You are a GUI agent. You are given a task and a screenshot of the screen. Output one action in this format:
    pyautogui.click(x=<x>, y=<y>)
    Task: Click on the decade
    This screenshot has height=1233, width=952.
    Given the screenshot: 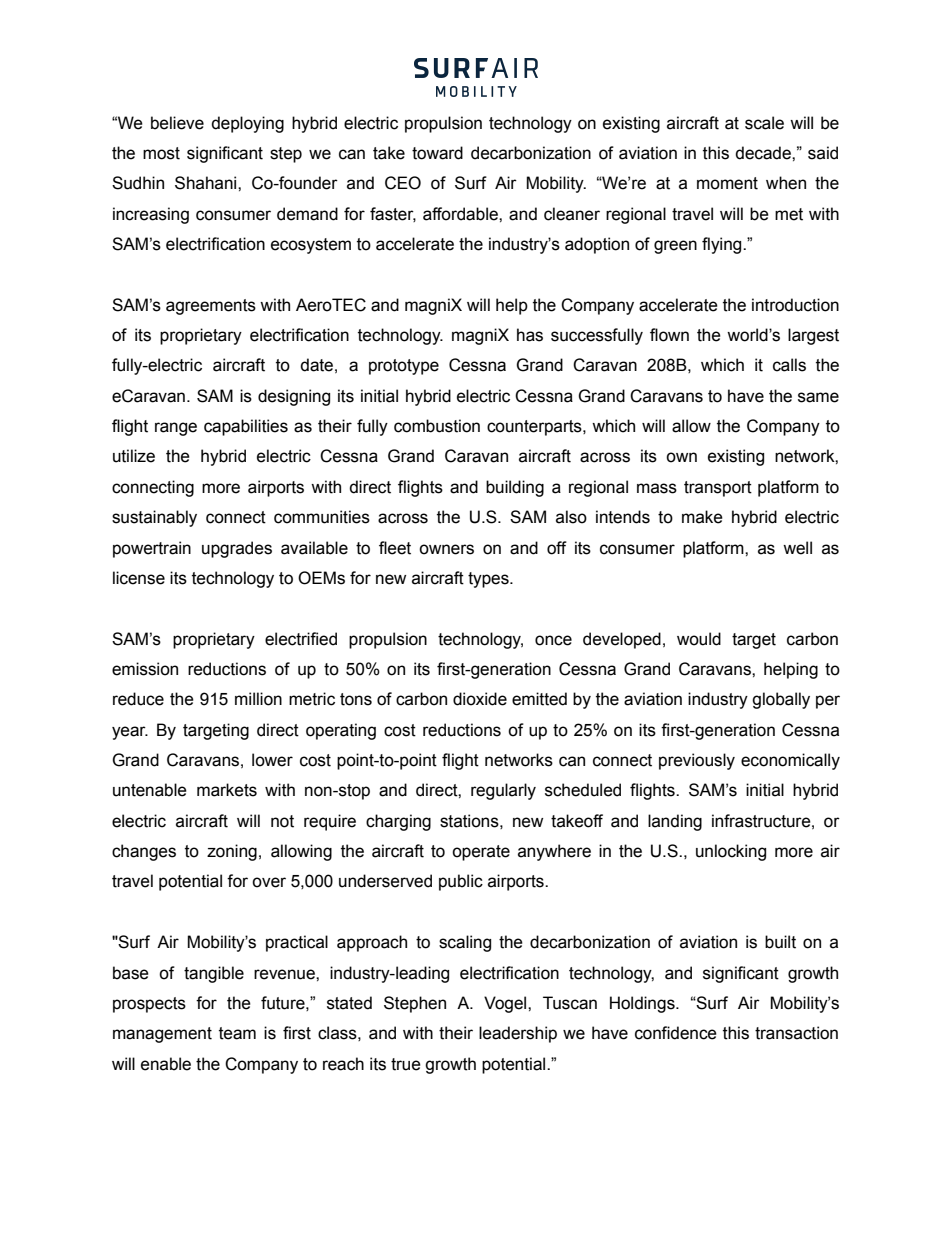 What is the action you would take?
    pyautogui.click(x=764, y=153)
